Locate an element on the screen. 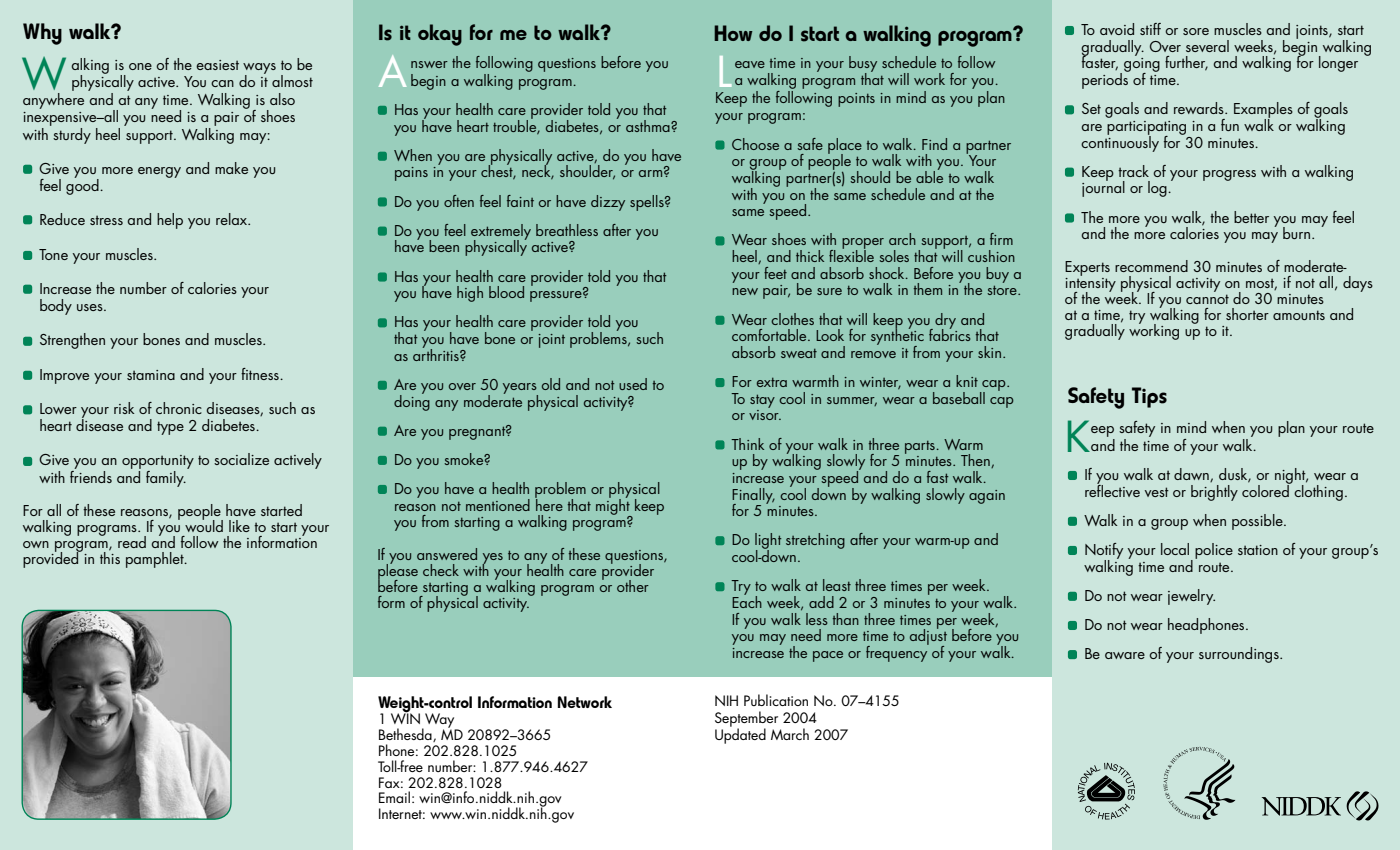 Image resolution: width=1400 pixels, height=850 pixels. thick is located at coordinates (810, 256).
